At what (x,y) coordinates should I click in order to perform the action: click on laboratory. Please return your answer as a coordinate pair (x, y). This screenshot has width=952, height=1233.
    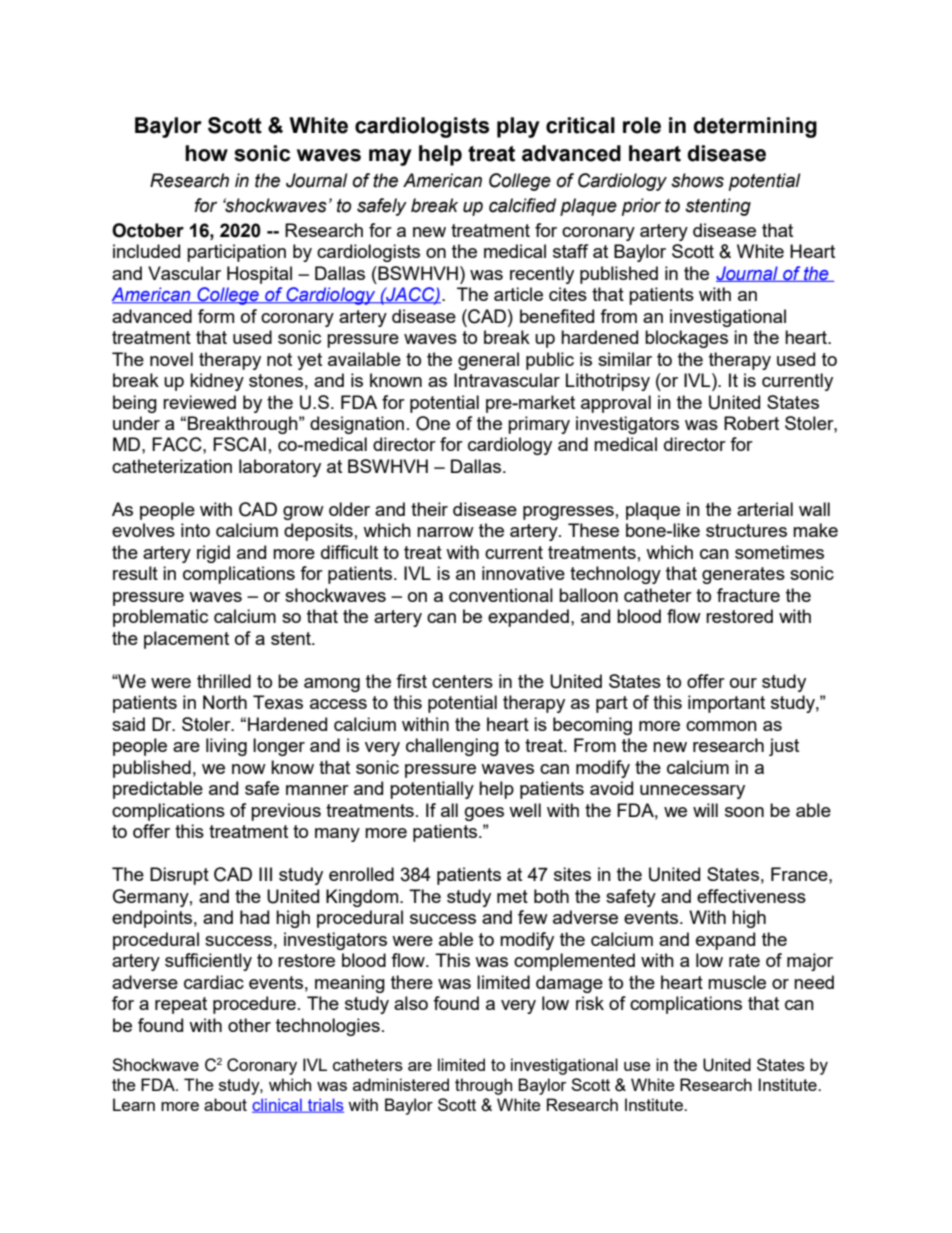
    Looking at the image, I should click on (280, 468).
